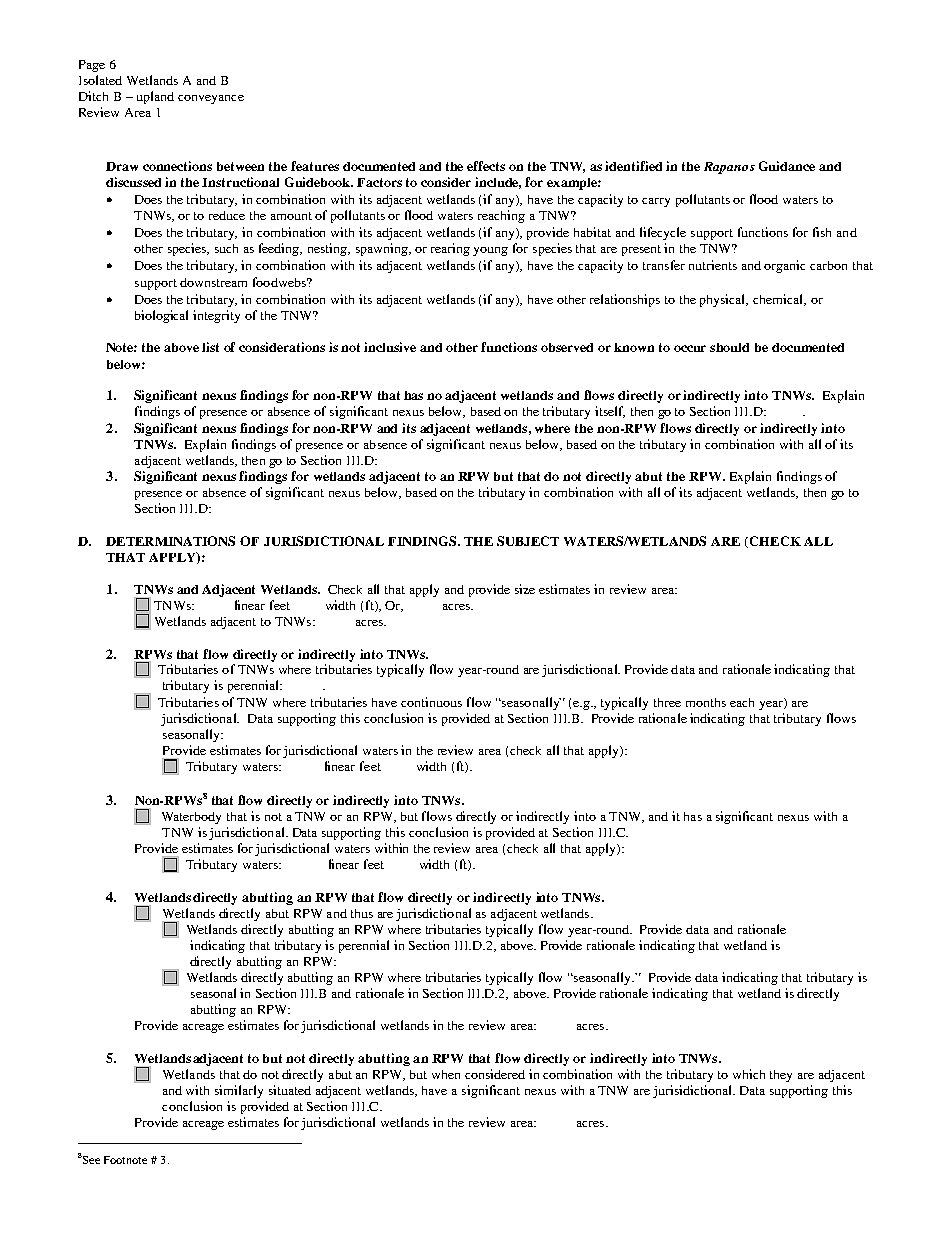 This image has height=1233, width=952. Describe the element at coordinates (729, 347) in the image. I see `should` at that location.
